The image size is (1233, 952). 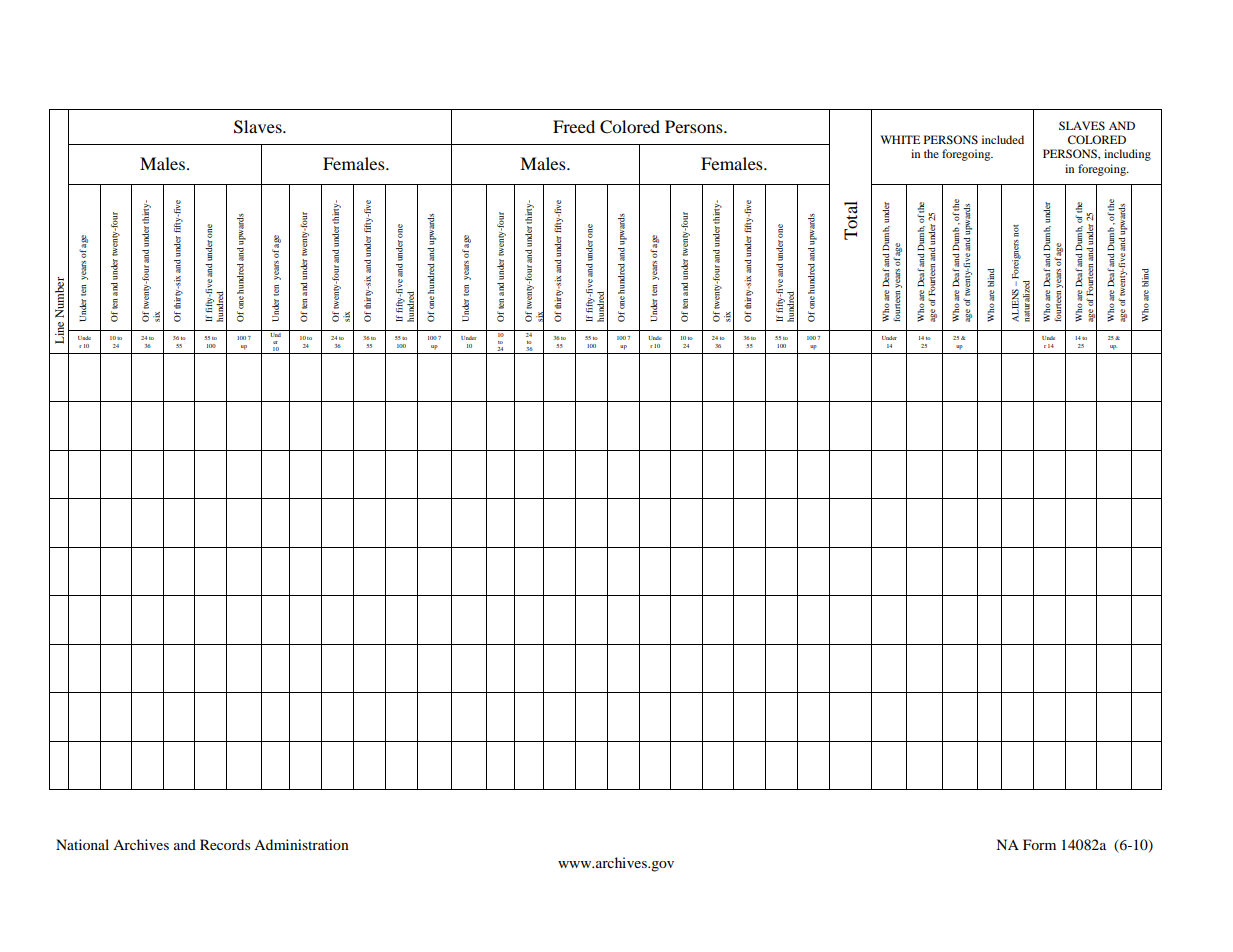 What do you see at coordinates (301, 844) in the page?
I see `Administration` at bounding box center [301, 844].
